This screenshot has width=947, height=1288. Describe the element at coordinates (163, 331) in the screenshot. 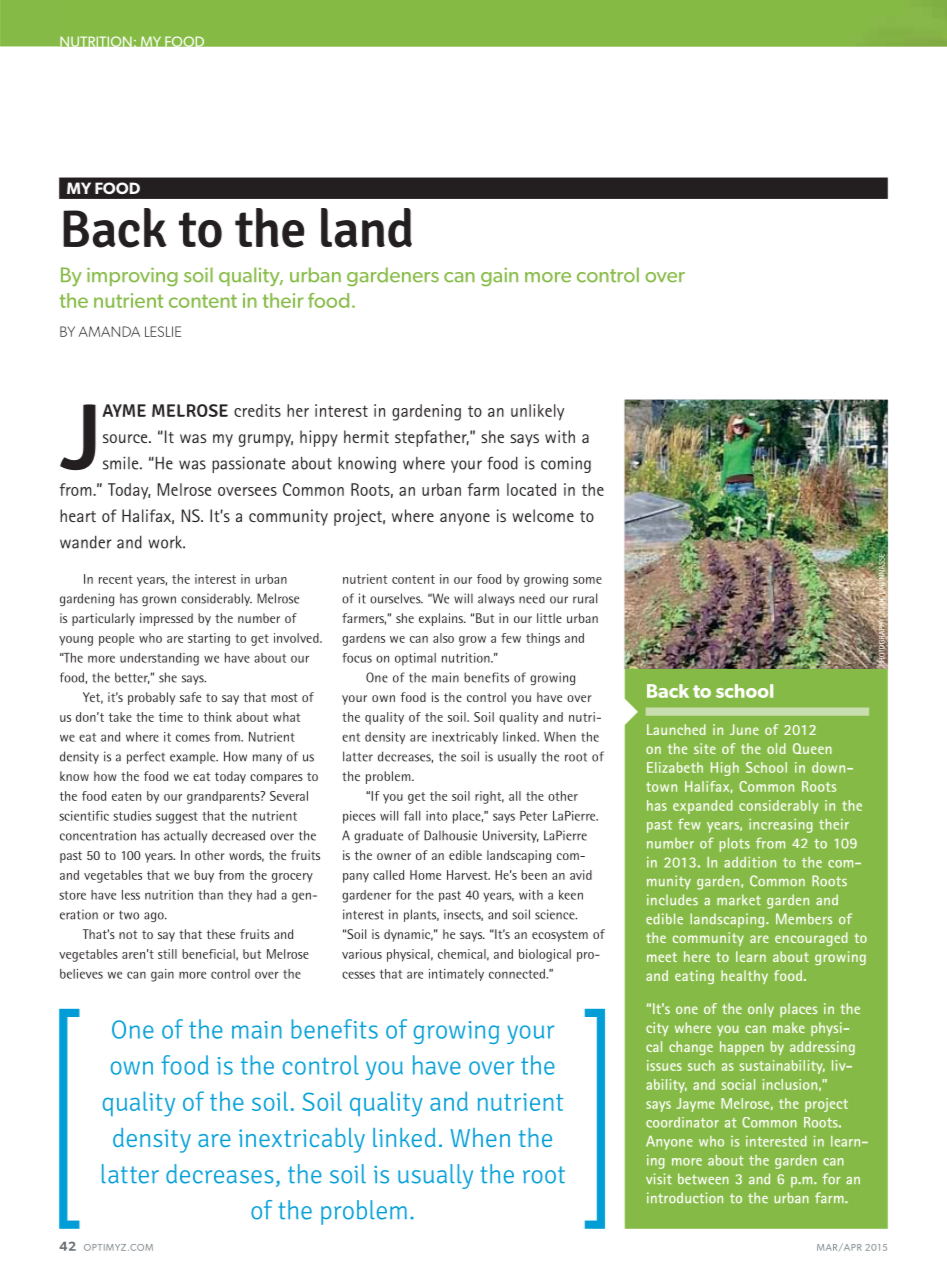

I see `LESLIE` at that location.
